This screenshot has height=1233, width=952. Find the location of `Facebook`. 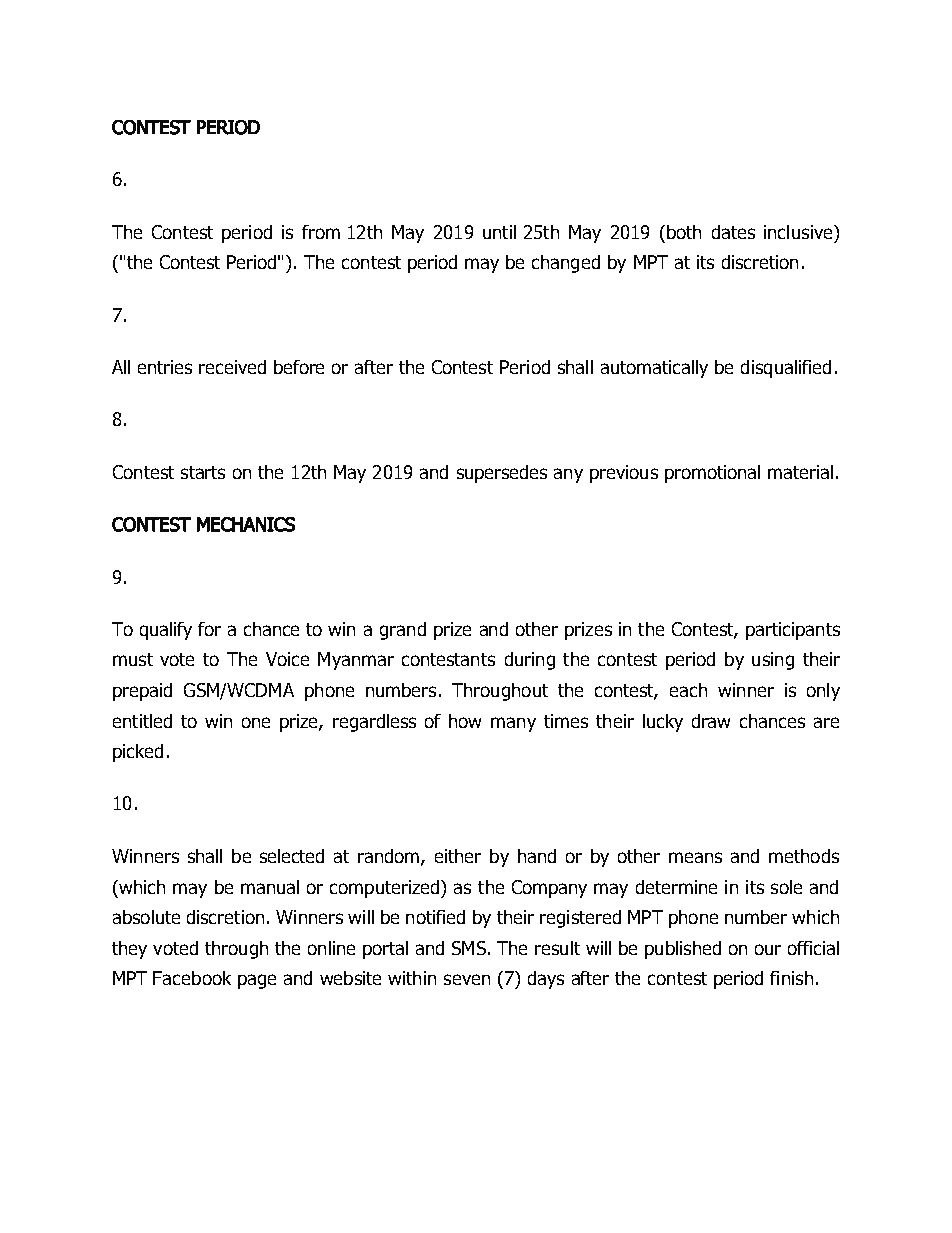

Facebook is located at coordinates (192, 978).
